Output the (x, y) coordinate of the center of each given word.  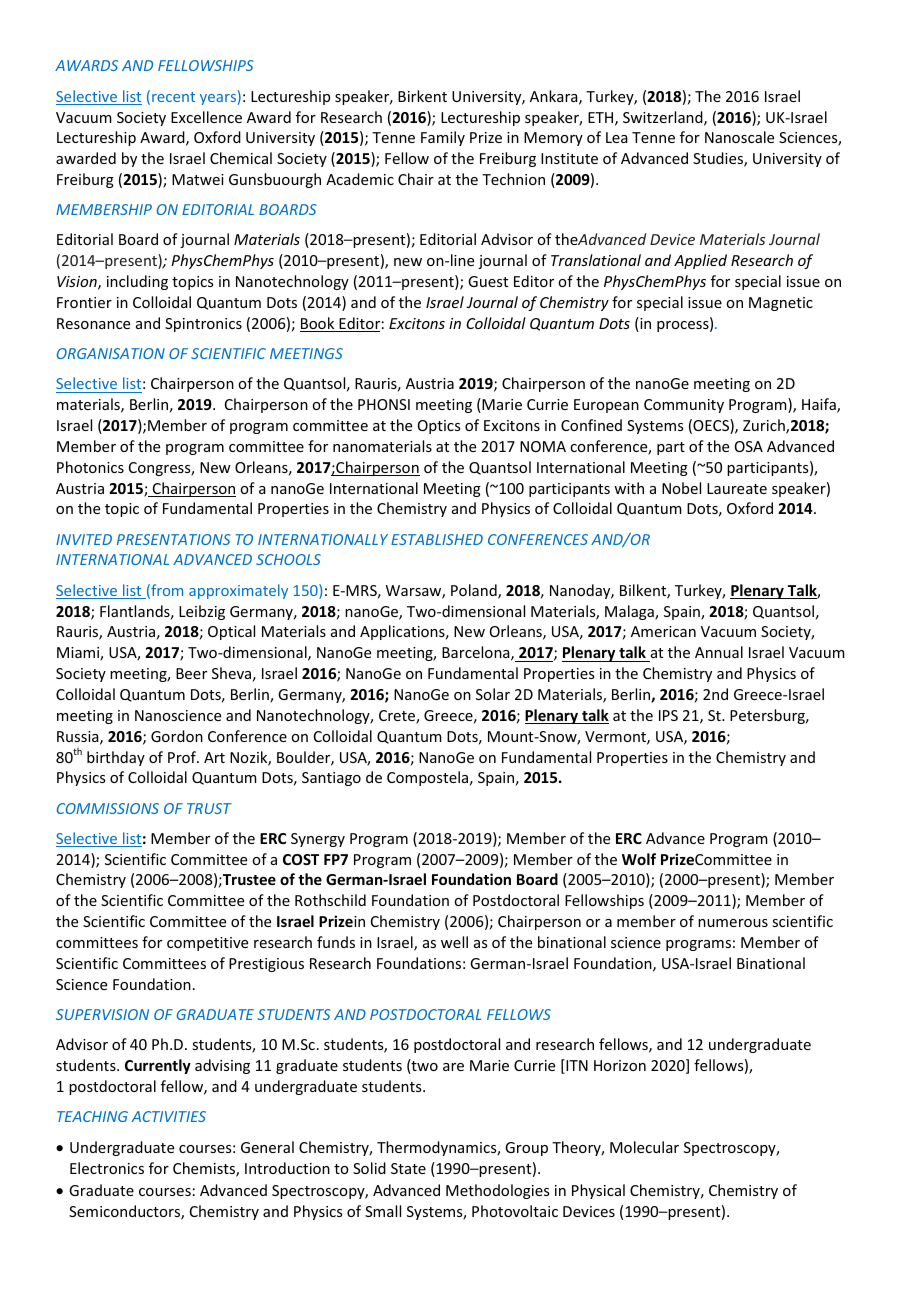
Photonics (90, 467)
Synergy (318, 840)
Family (443, 138)
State (408, 1168)
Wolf (639, 859)
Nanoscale (739, 137)
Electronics (107, 1168)
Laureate (737, 488)
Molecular (644, 1147)
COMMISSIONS (108, 808)
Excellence (206, 117)
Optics (439, 427)
